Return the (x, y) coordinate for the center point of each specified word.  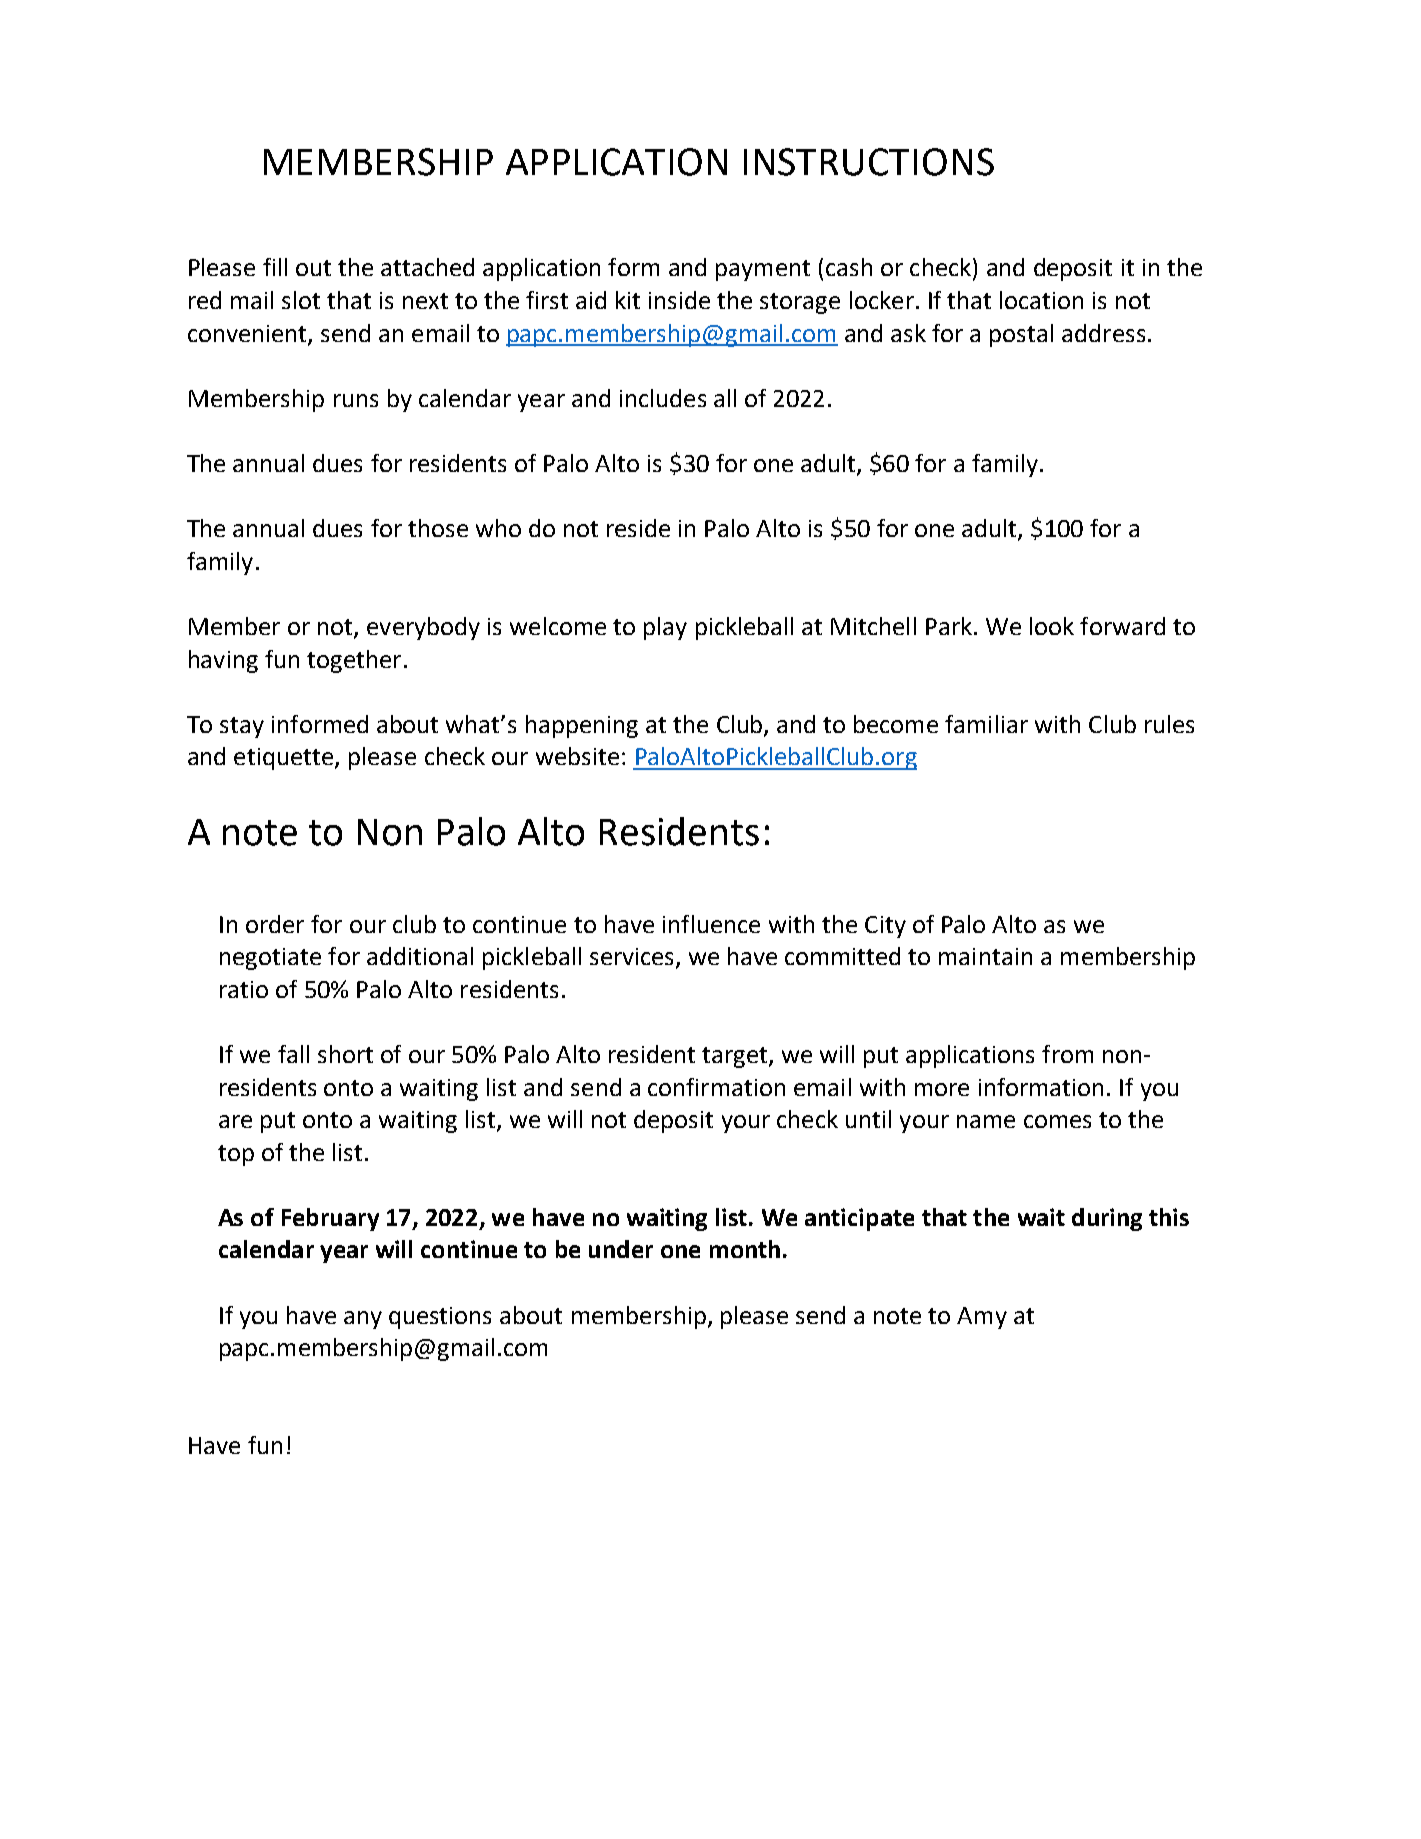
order (275, 924)
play (665, 628)
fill (275, 267)
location (1041, 300)
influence (711, 924)
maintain (985, 956)
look (1052, 626)
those (438, 528)
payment (763, 270)
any (363, 1320)
